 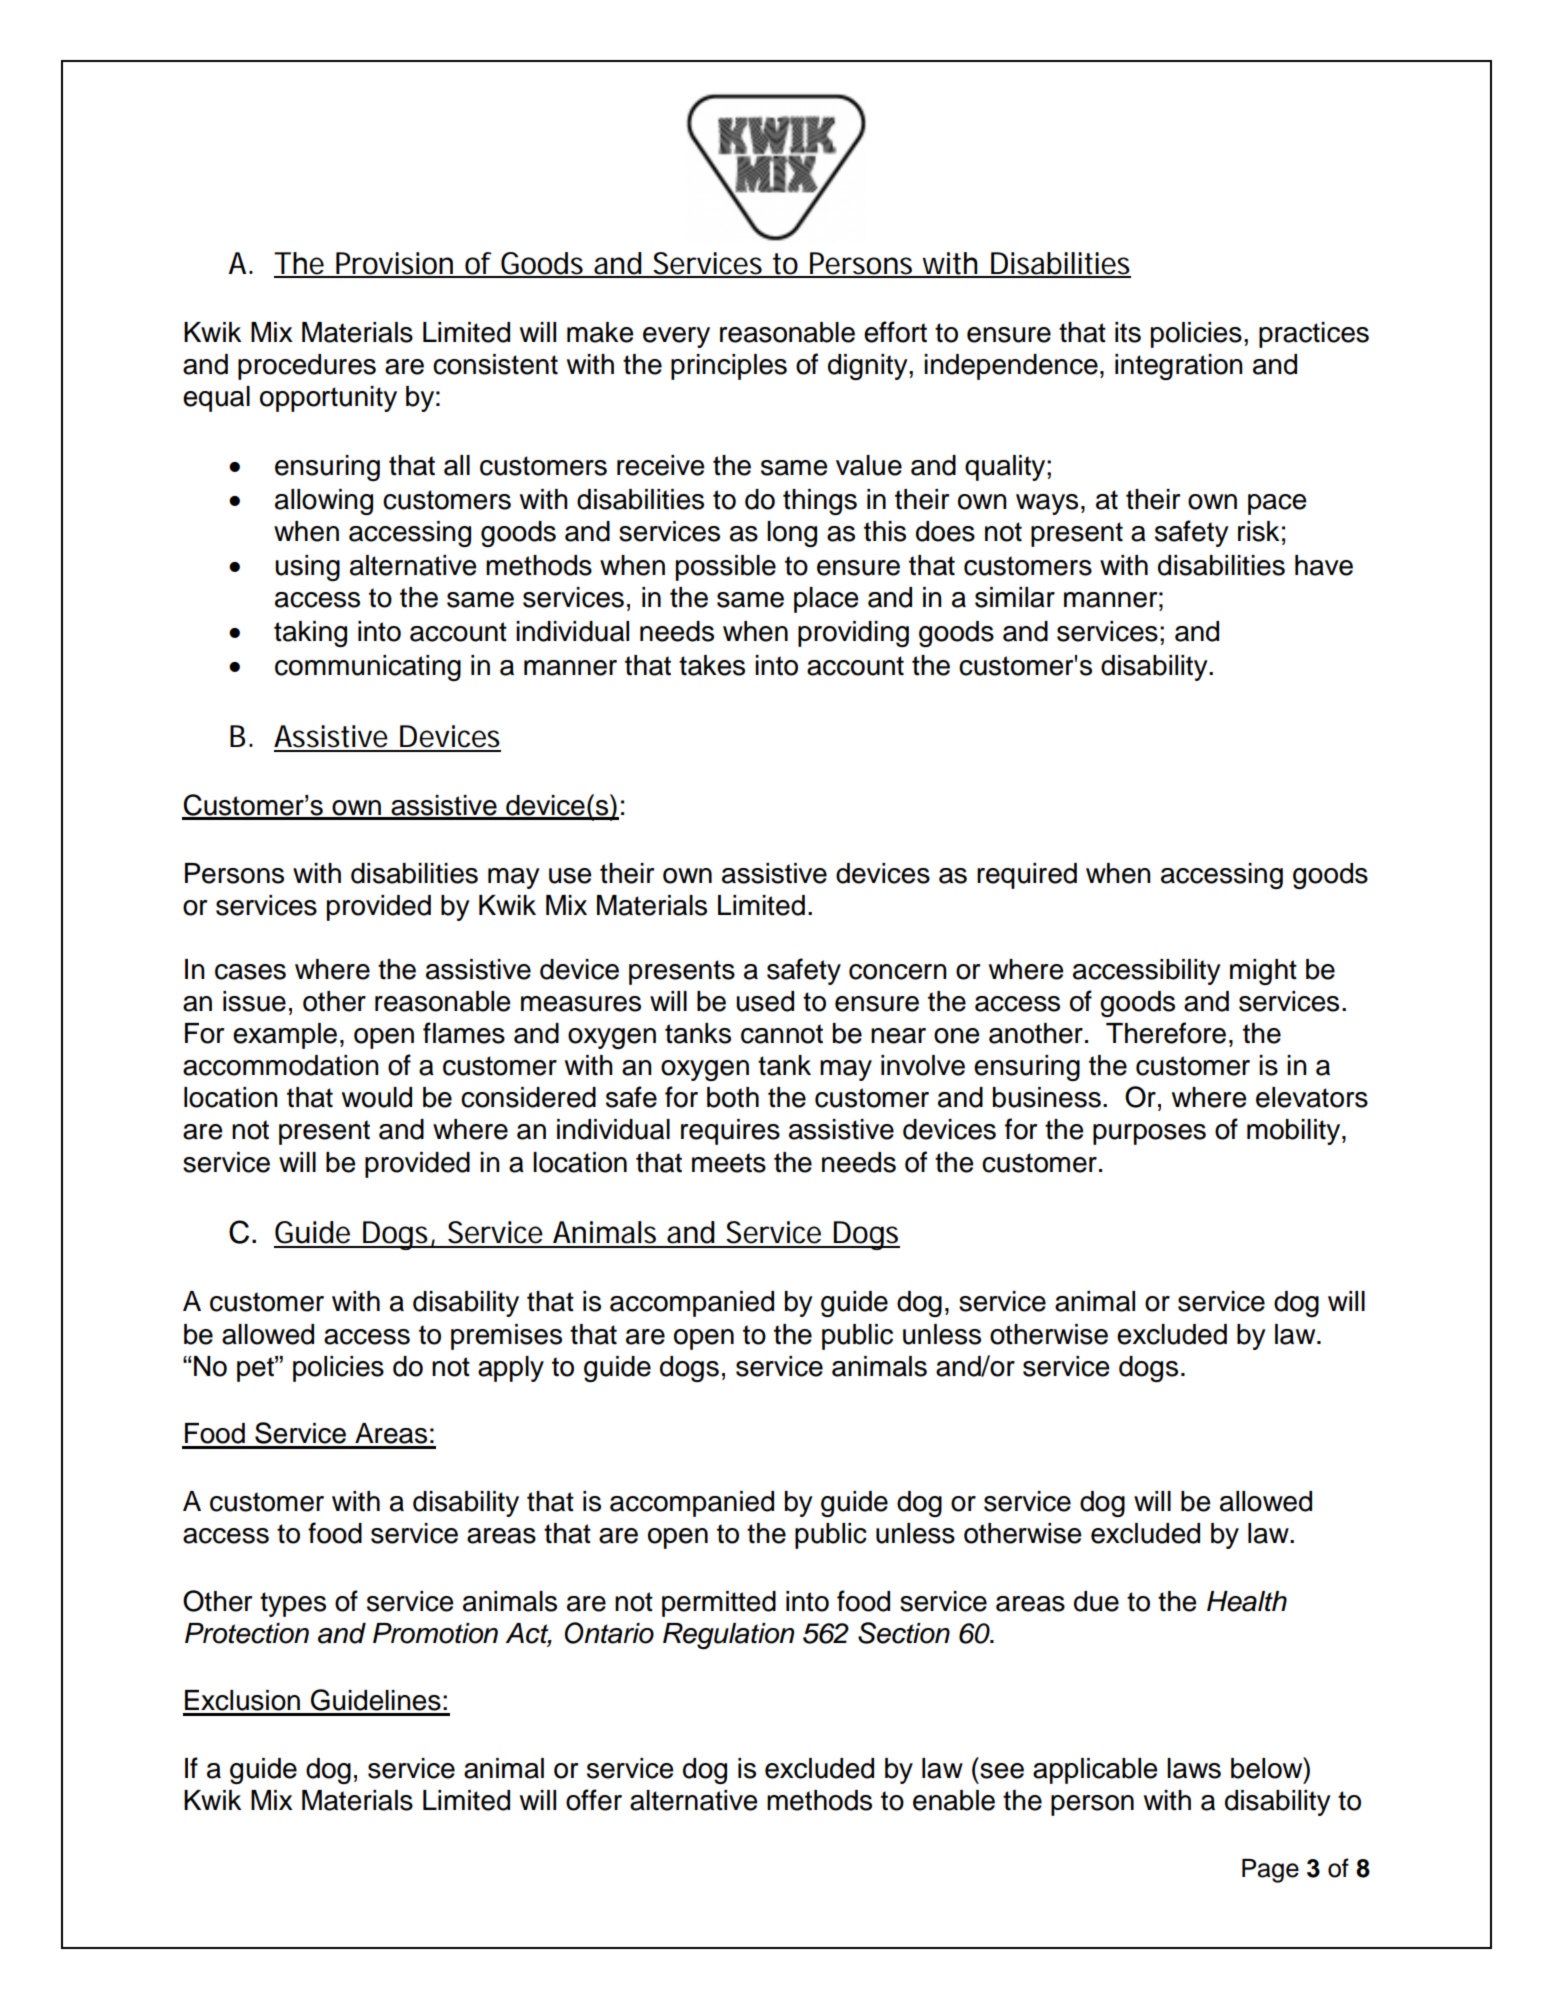 I want to click on have, so click(x=1324, y=565).
